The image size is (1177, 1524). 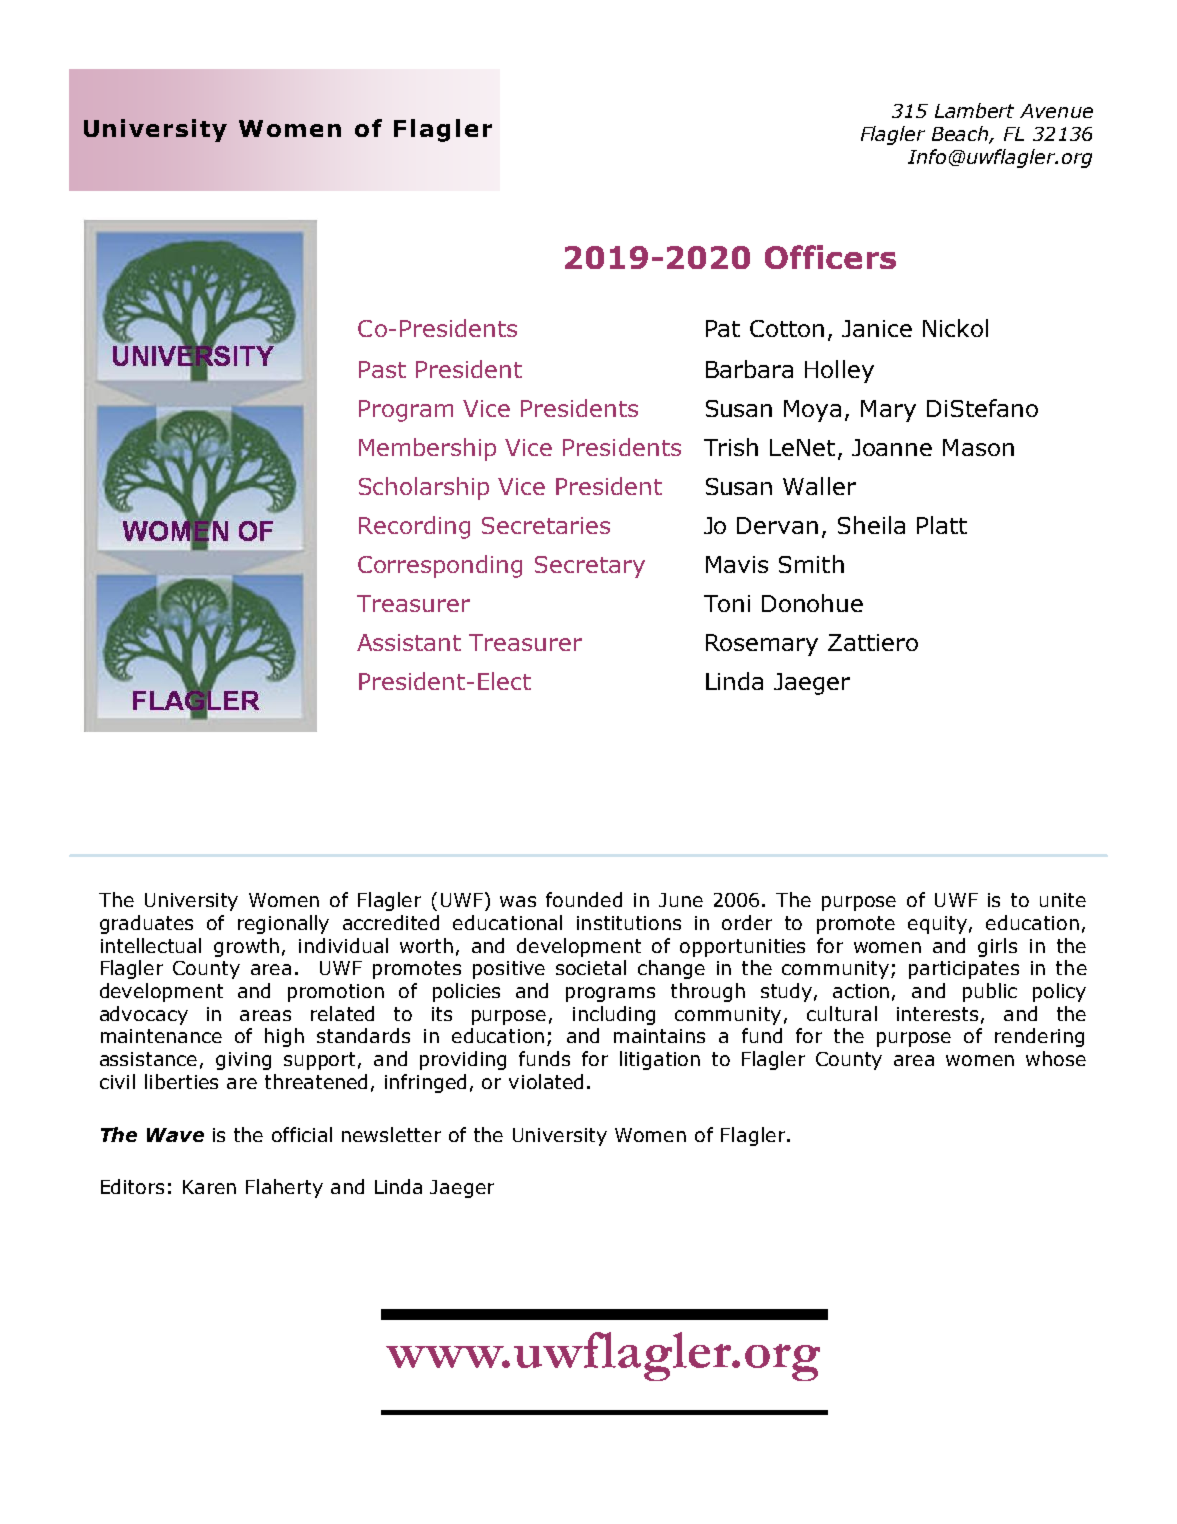 What do you see at coordinates (830, 257) in the screenshot?
I see `Officers` at bounding box center [830, 257].
